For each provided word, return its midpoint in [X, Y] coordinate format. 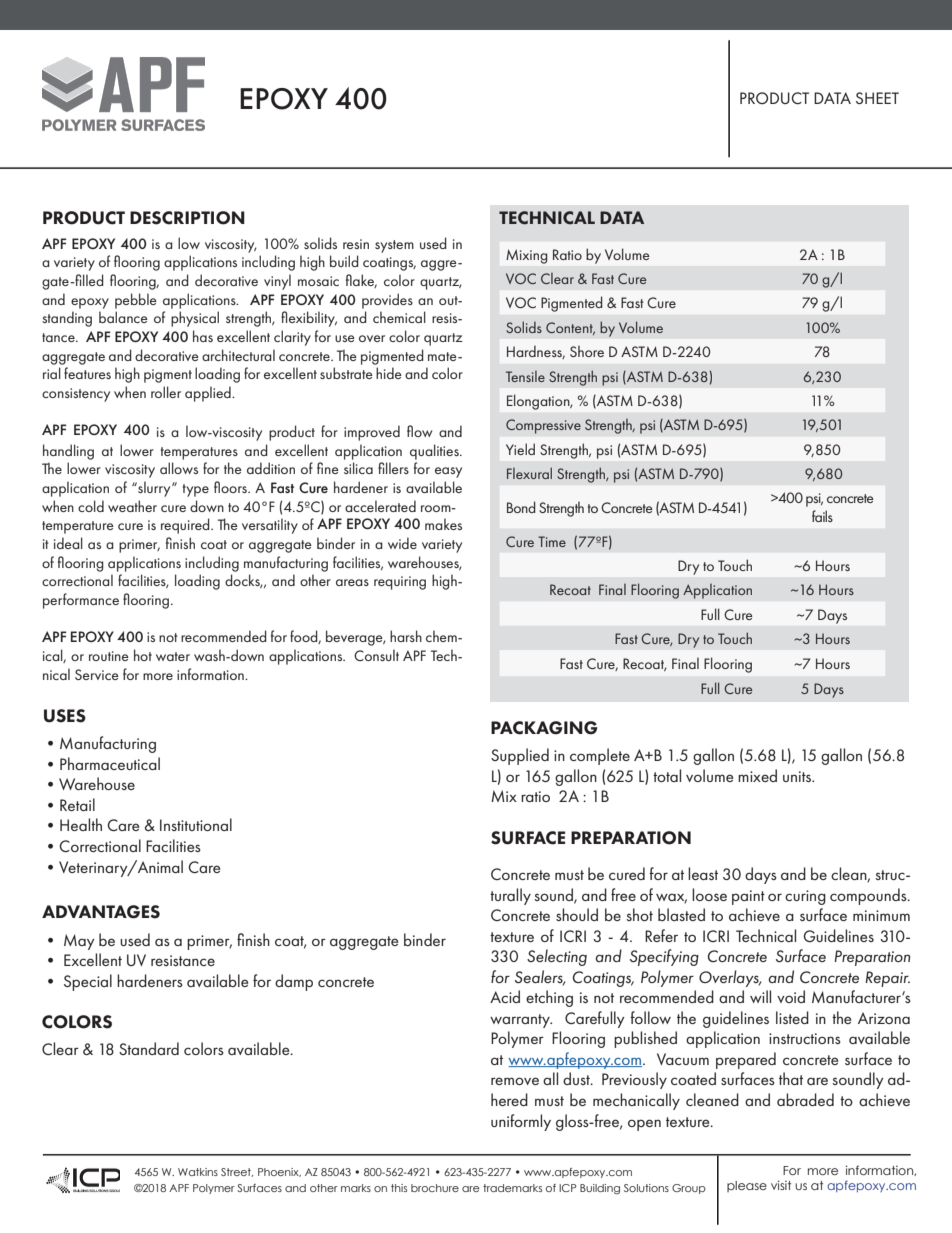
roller [166, 392]
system [394, 246]
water [173, 656]
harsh [406, 636]
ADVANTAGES [101, 912]
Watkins [198, 1172]
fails [822, 516]
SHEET [877, 98]
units [798, 776]
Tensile [525, 376]
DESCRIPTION [187, 218]
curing [805, 897]
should [577, 914]
